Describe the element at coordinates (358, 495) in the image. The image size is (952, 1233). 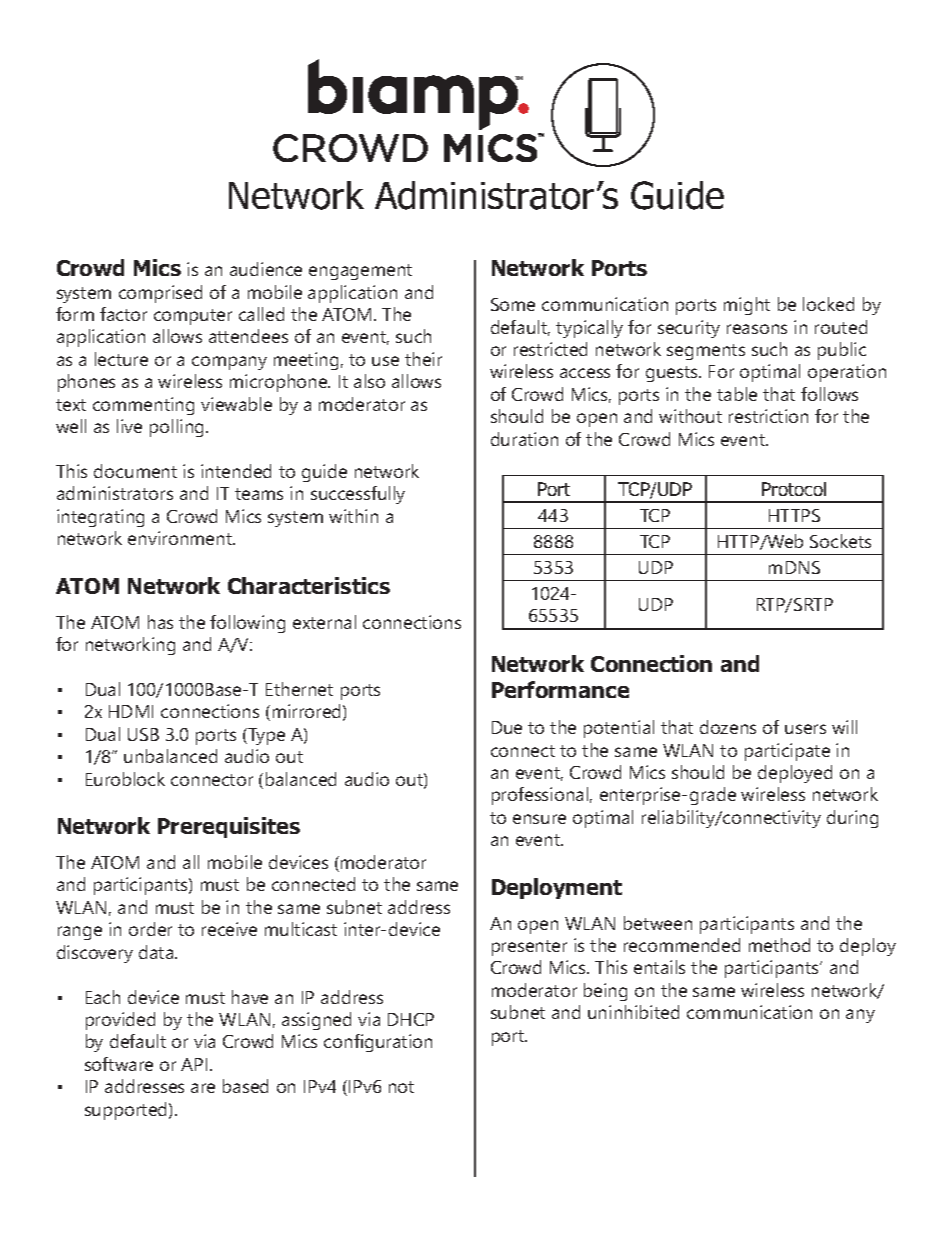
I see `successfully` at that location.
